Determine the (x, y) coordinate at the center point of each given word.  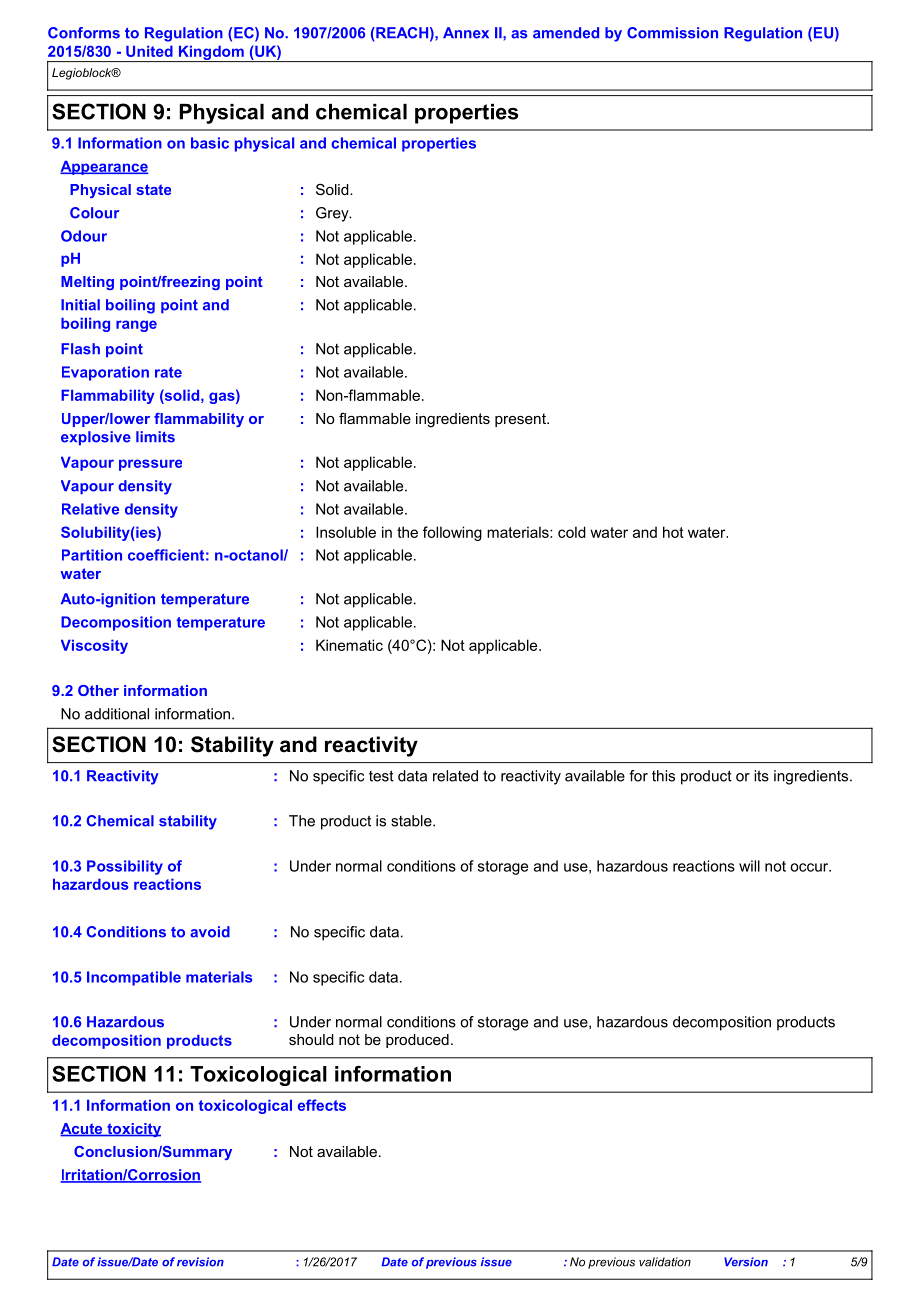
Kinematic (349, 645)
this (663, 776)
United (149, 51)
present (521, 420)
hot (673, 532)
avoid (210, 932)
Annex (466, 33)
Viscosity (94, 646)
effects (322, 1105)
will (749, 866)
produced (417, 1041)
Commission (672, 33)
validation (665, 1262)
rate (168, 372)
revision (200, 1262)
